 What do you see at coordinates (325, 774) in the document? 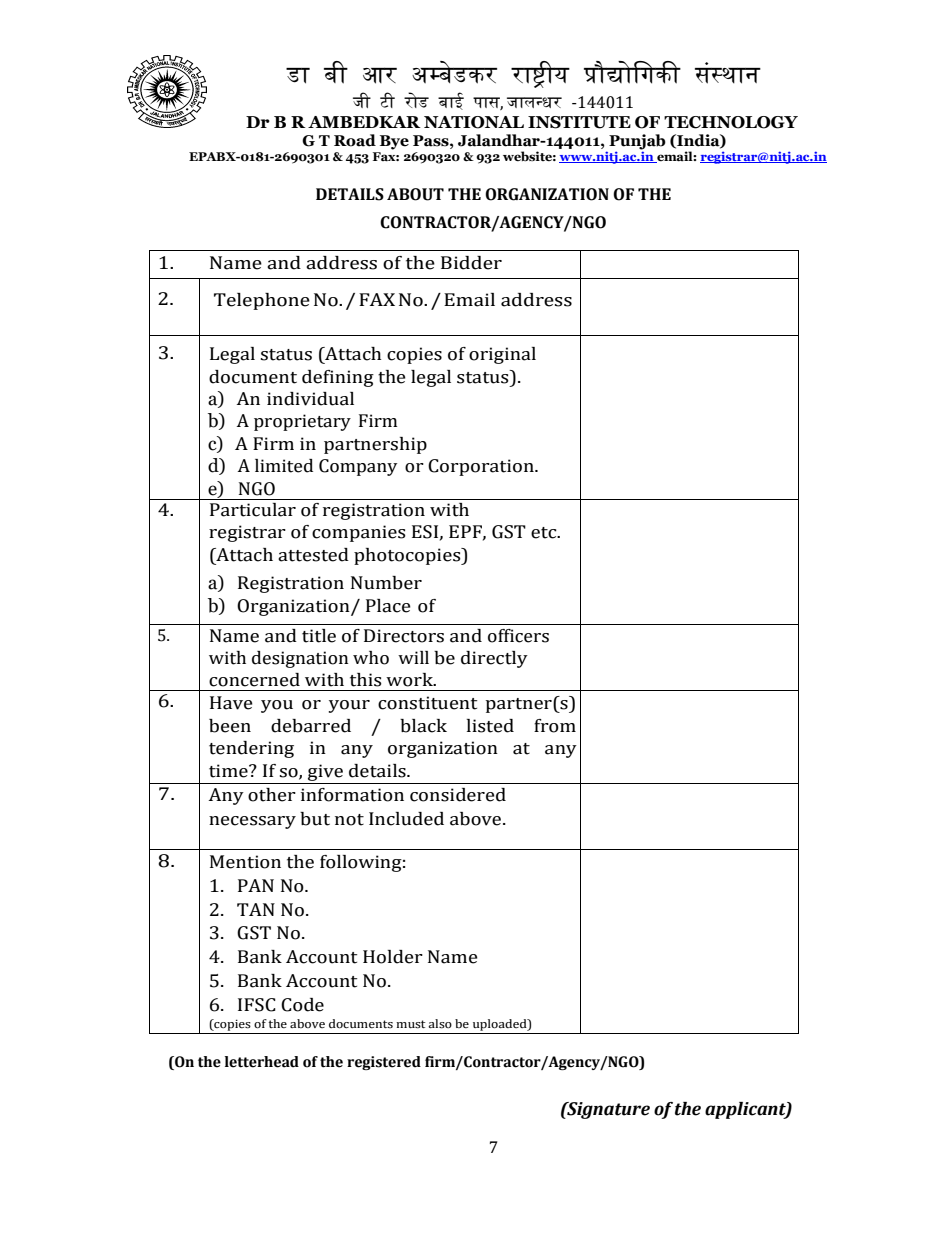
I see `give` at bounding box center [325, 774].
